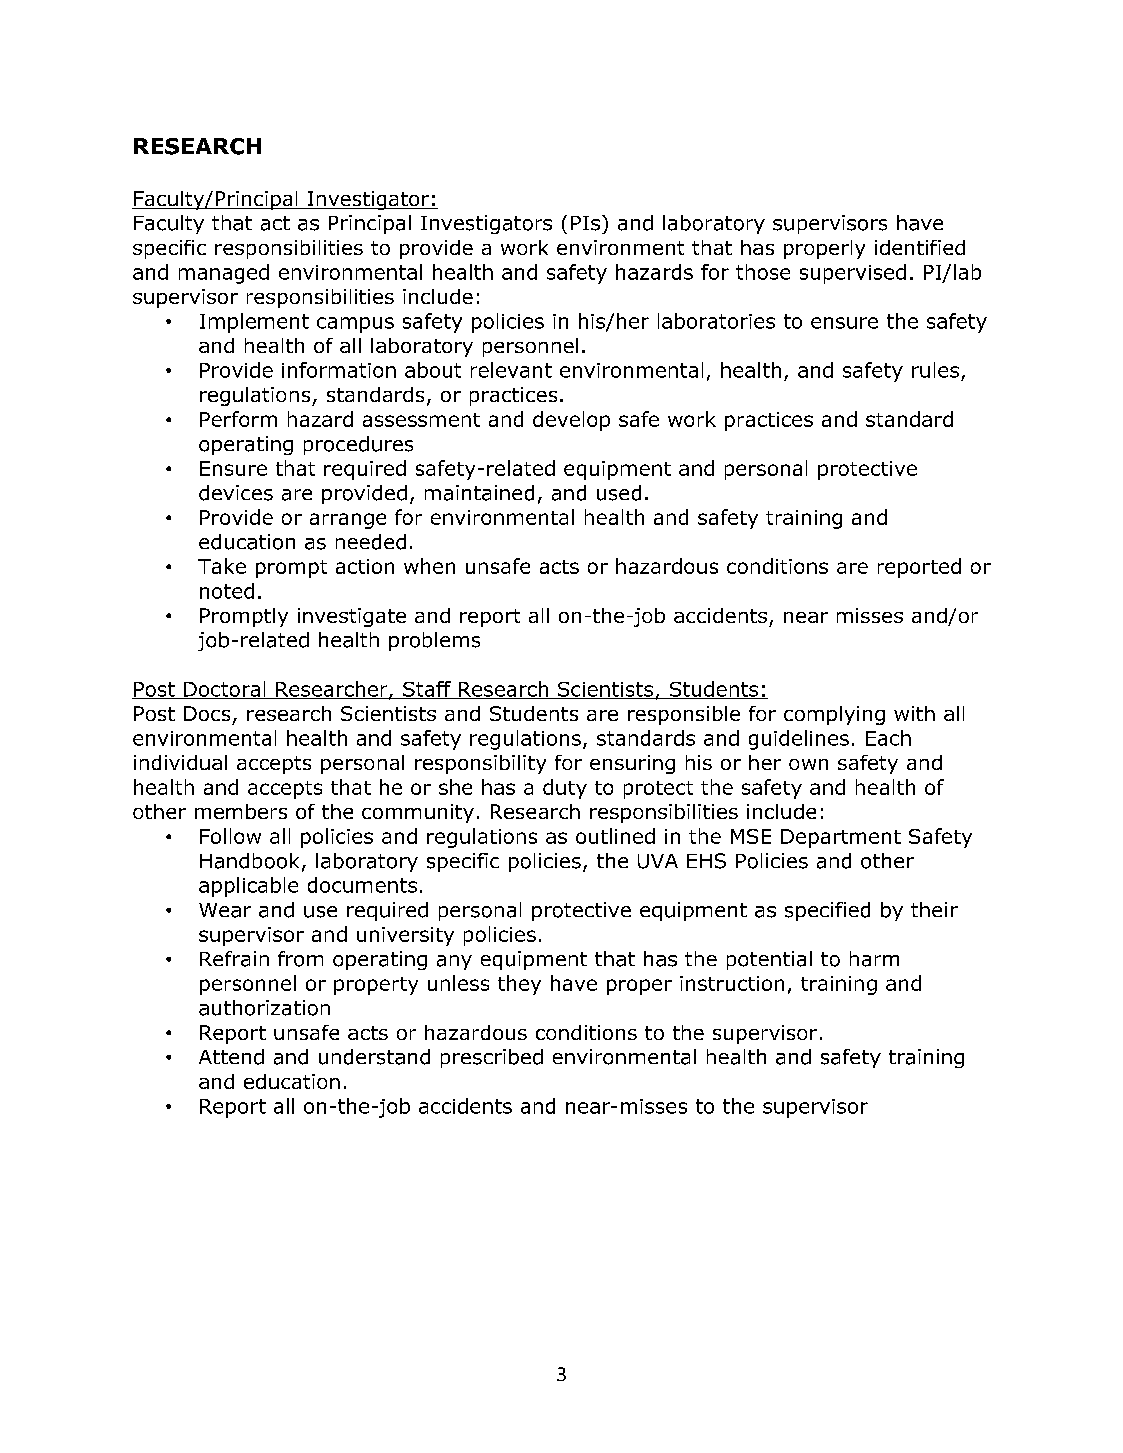 The width and height of the screenshot is (1123, 1453). What do you see at coordinates (492, 1058) in the screenshot?
I see `prescribed` at bounding box center [492, 1058].
